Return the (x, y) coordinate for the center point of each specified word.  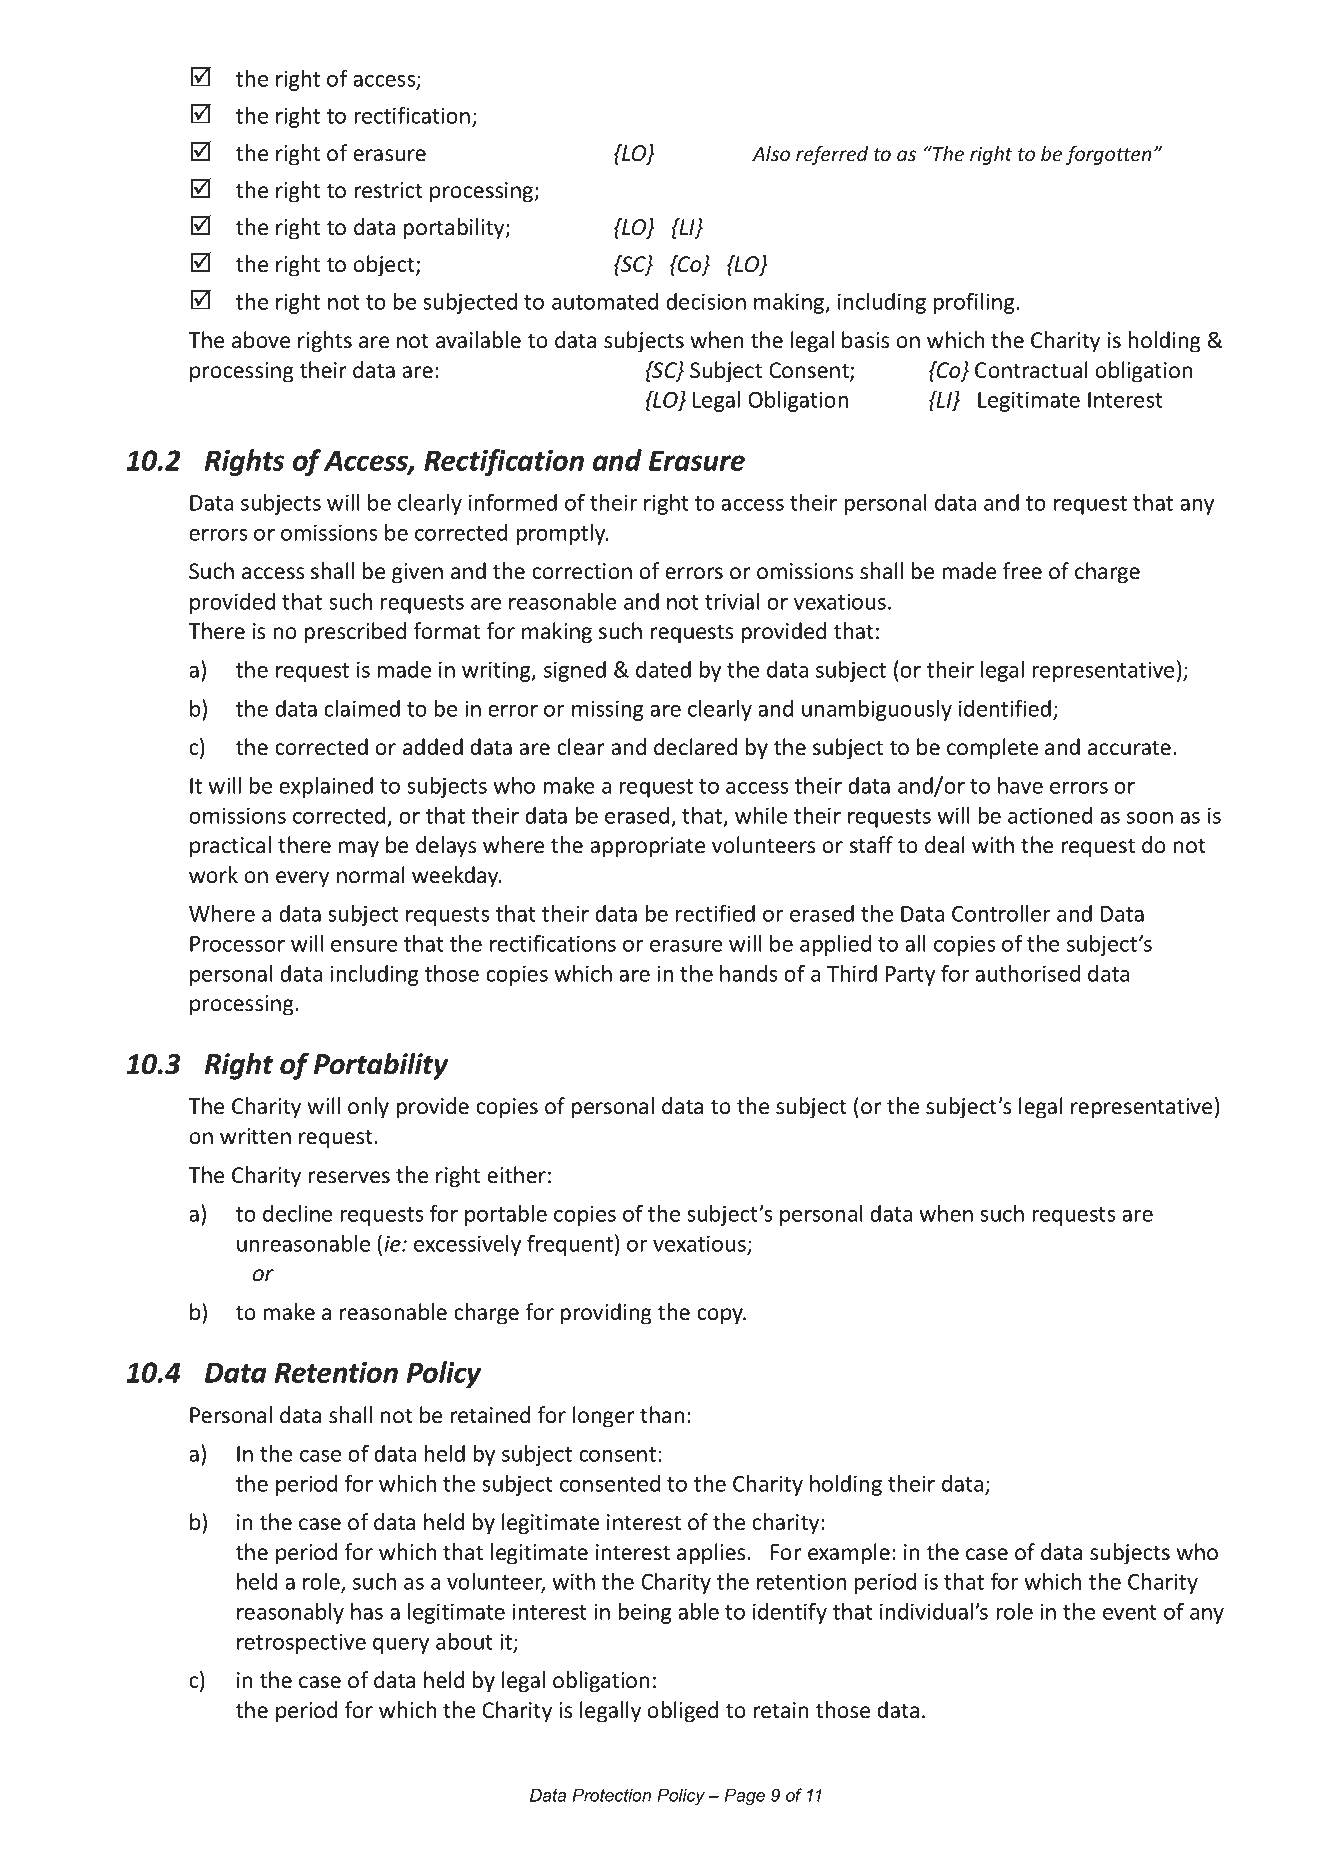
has (367, 1611)
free (1022, 571)
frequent (570, 1245)
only (368, 1108)
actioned (1050, 815)
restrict (389, 190)
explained (326, 787)
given (417, 573)
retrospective (301, 1643)
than (662, 1415)
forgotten (1108, 155)
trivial (732, 601)
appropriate (647, 847)
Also (771, 153)
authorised (1027, 973)
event (1130, 1612)
